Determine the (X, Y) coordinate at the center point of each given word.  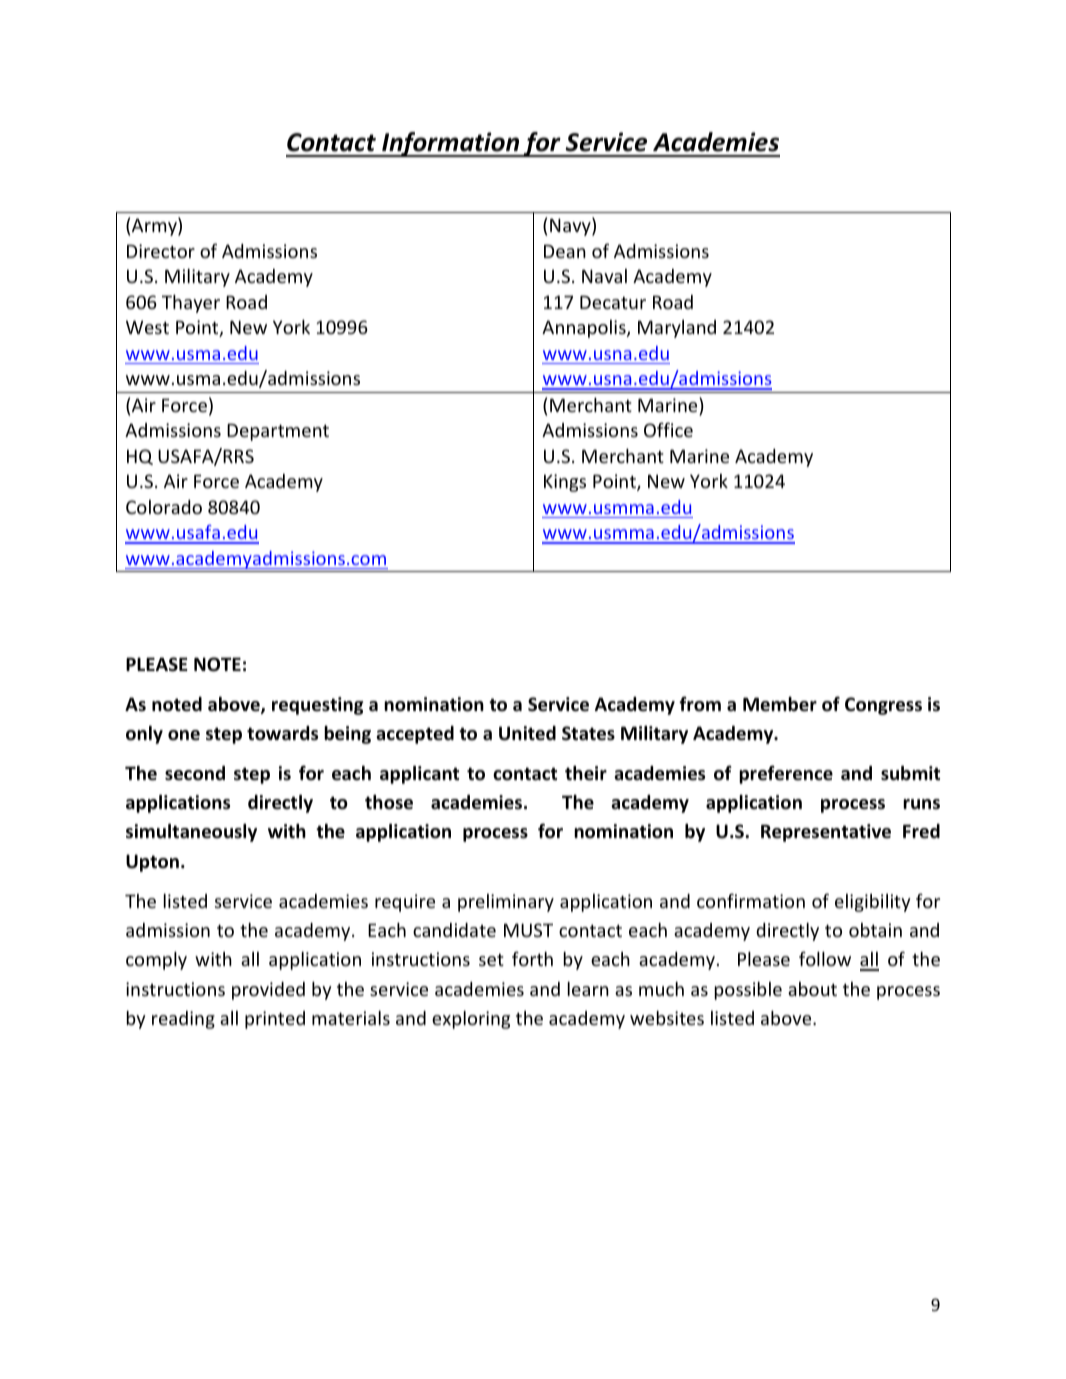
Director (161, 251)
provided (268, 991)
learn (588, 989)
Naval (604, 276)
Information (451, 144)
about (812, 989)
